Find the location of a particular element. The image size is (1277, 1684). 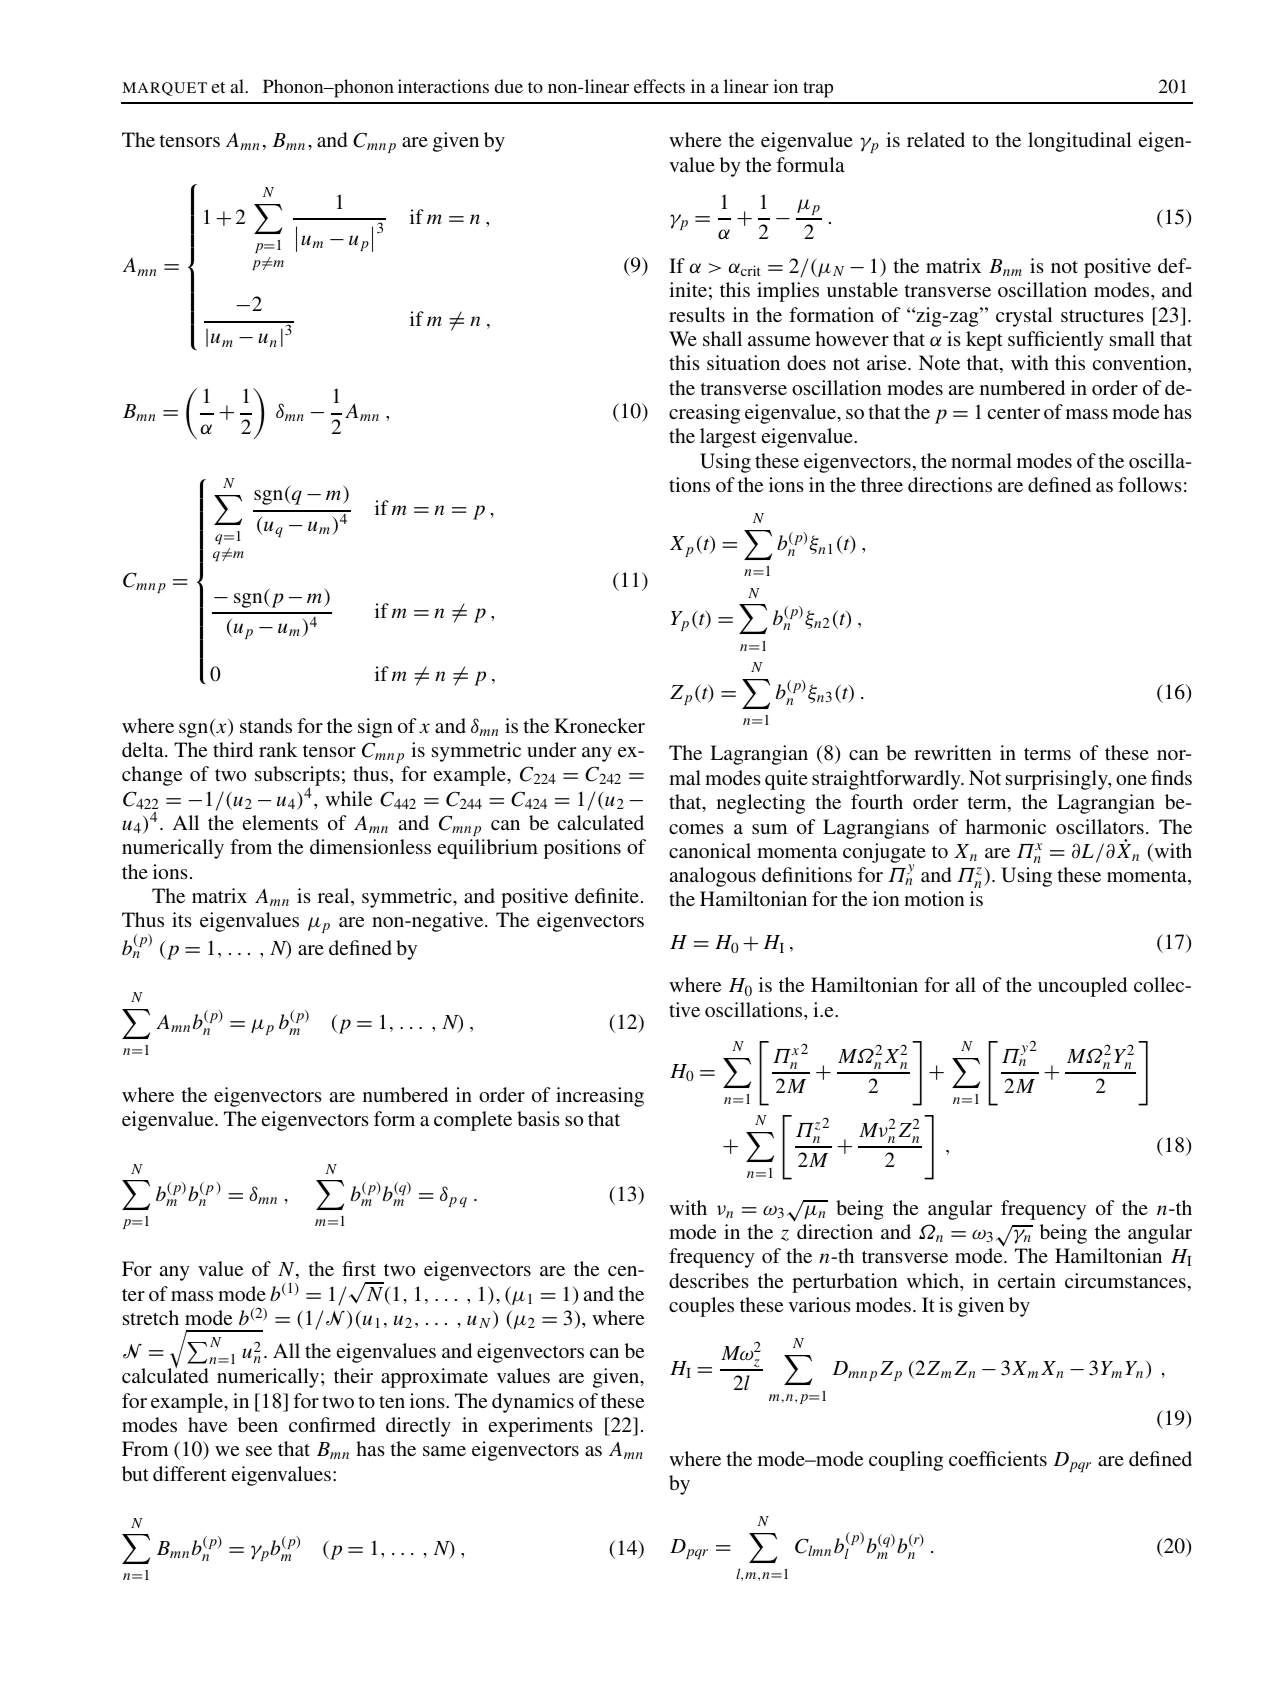

longitudinal is located at coordinates (1080, 142).
